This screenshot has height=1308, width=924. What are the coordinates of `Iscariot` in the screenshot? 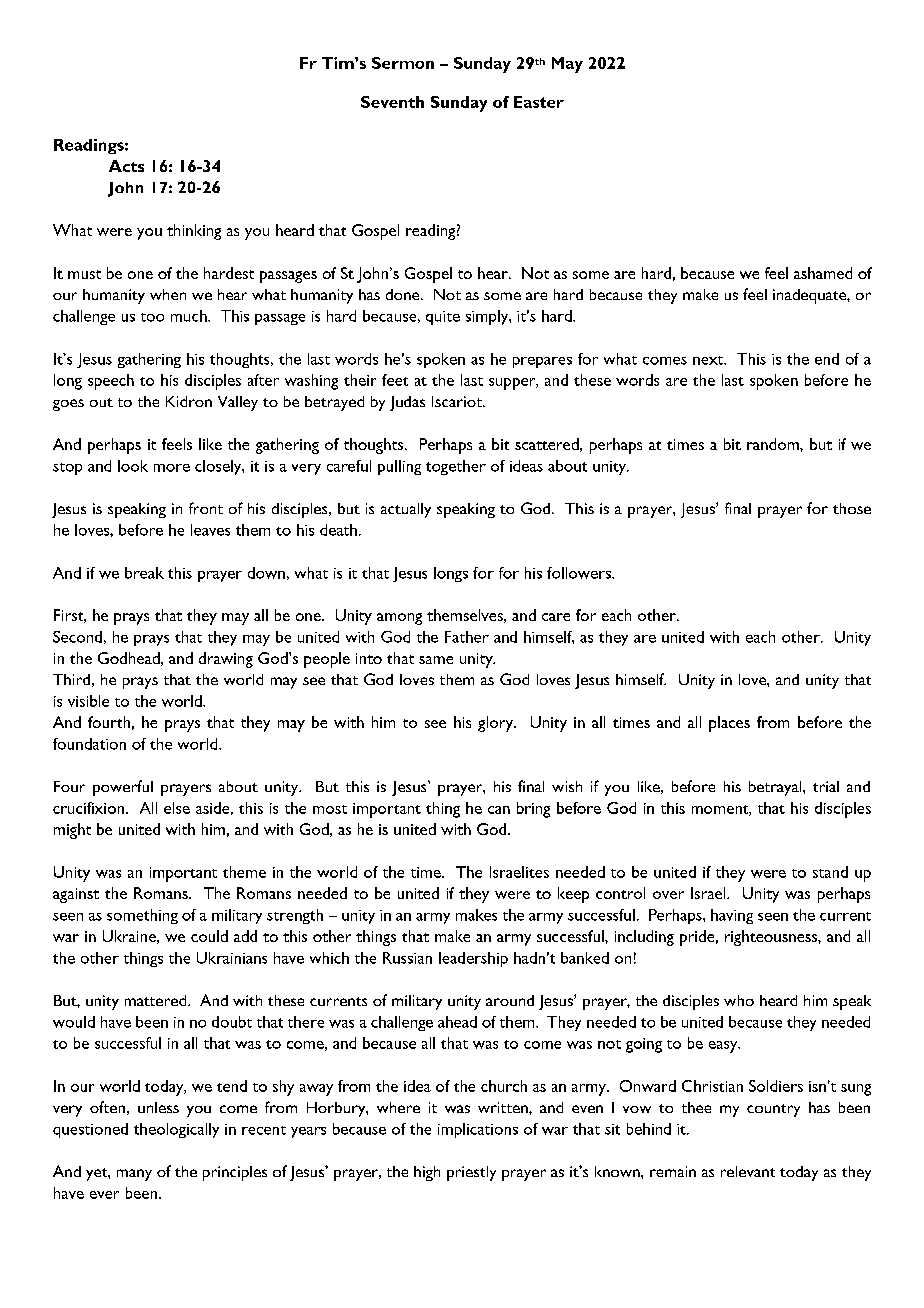 It's located at (458, 401).
